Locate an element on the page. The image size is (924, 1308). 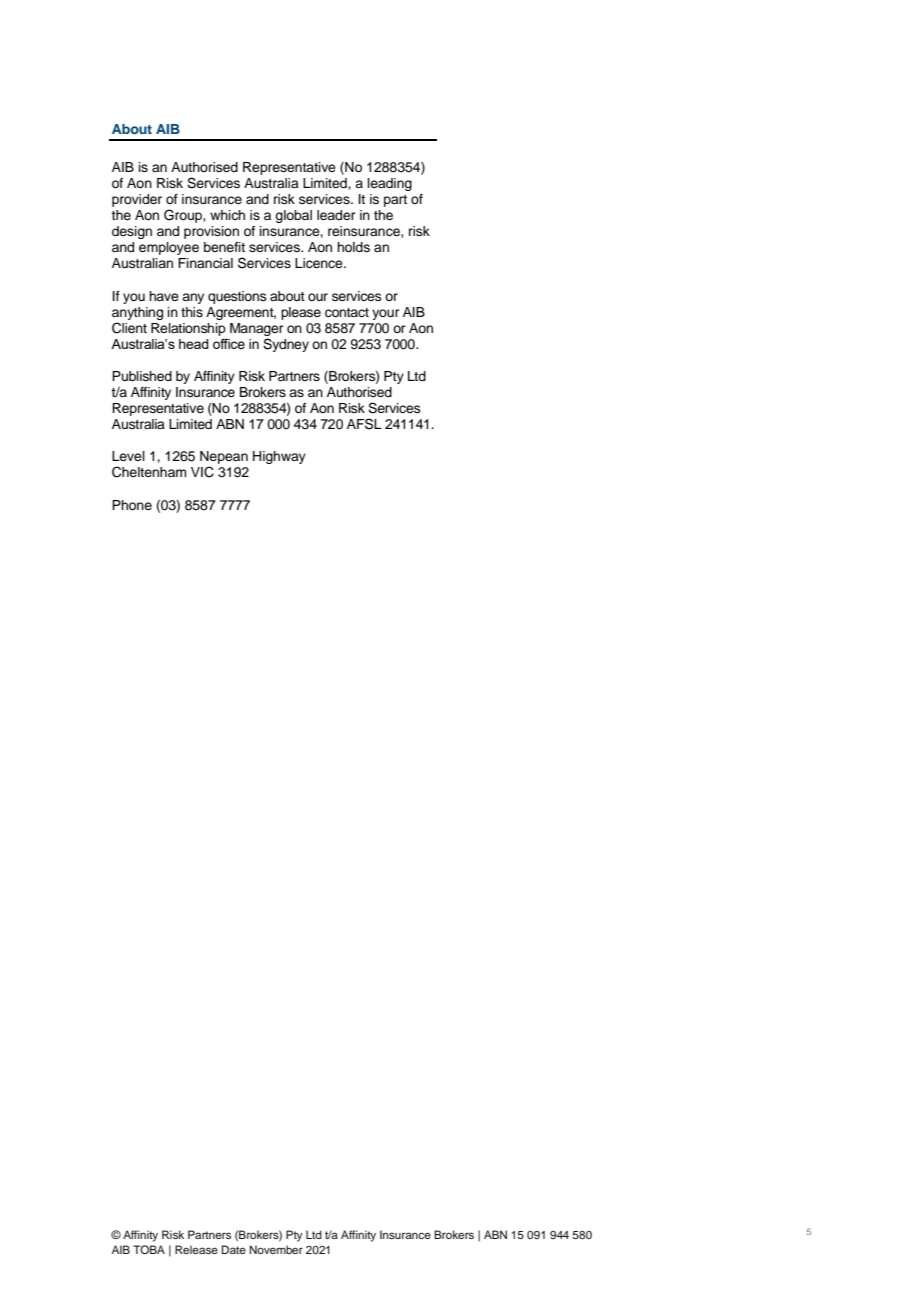
Highway is located at coordinates (279, 457).
